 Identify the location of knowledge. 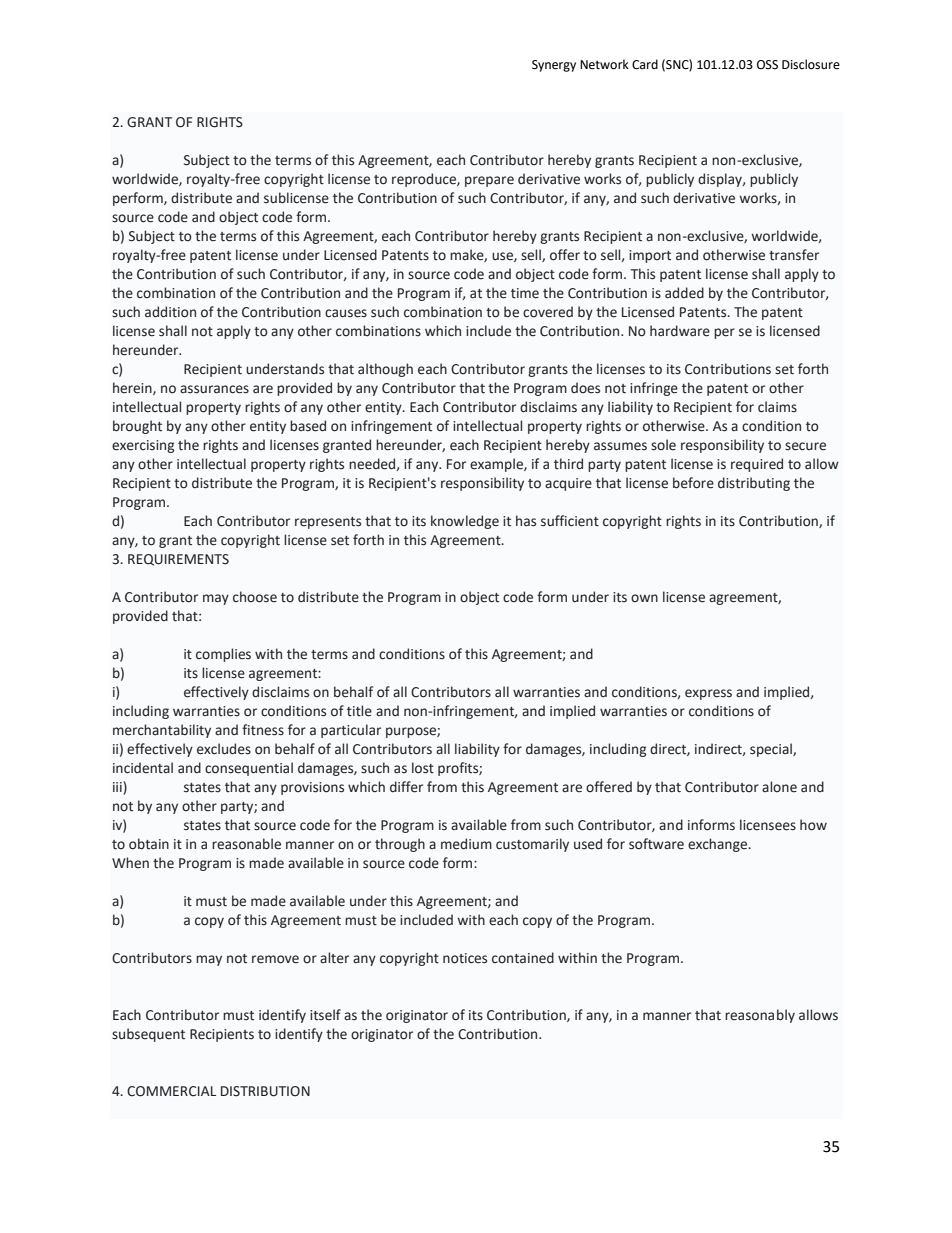
(465, 522).
